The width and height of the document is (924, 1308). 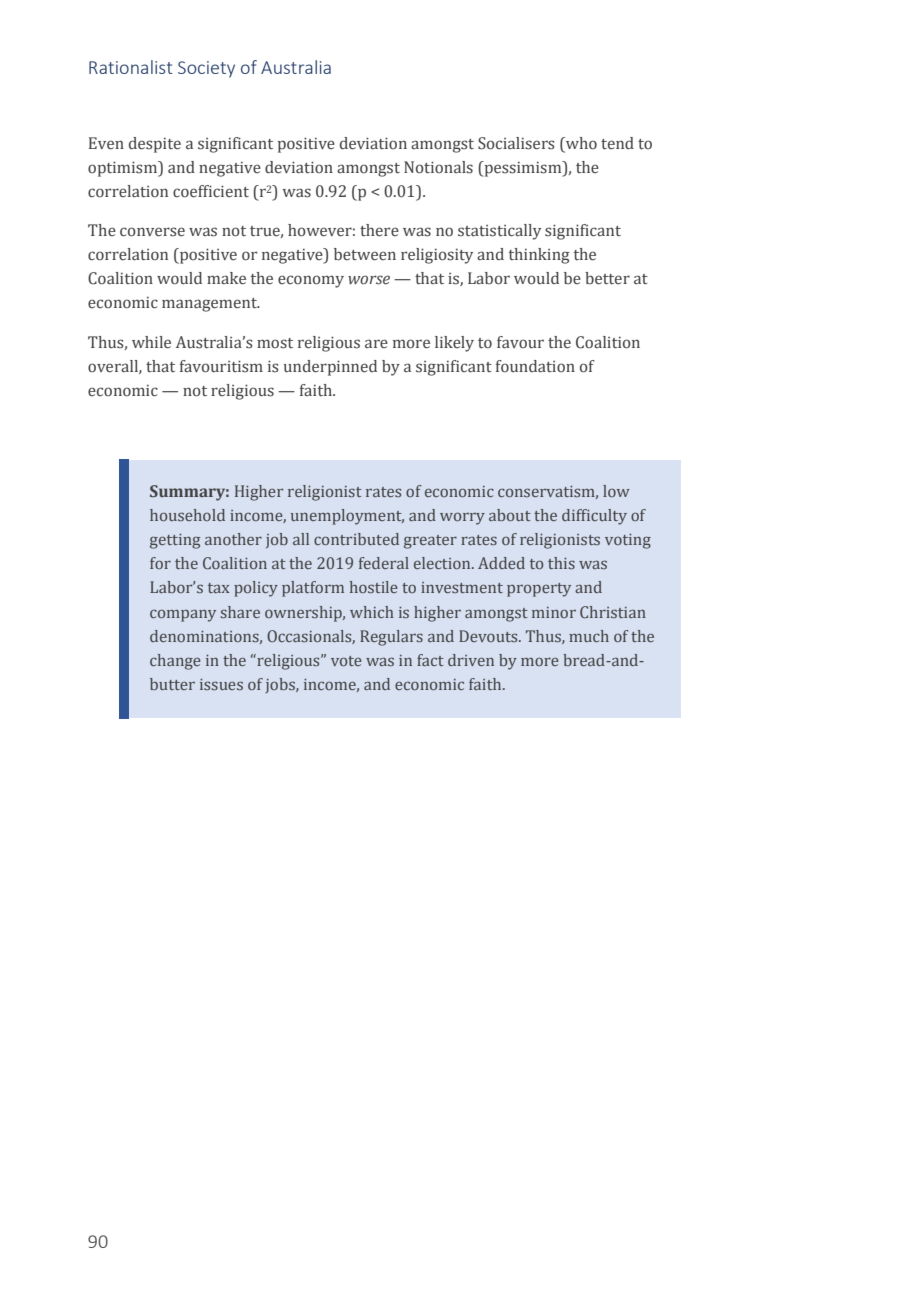 What do you see at coordinates (516, 143) in the document?
I see `Socialisers` at bounding box center [516, 143].
